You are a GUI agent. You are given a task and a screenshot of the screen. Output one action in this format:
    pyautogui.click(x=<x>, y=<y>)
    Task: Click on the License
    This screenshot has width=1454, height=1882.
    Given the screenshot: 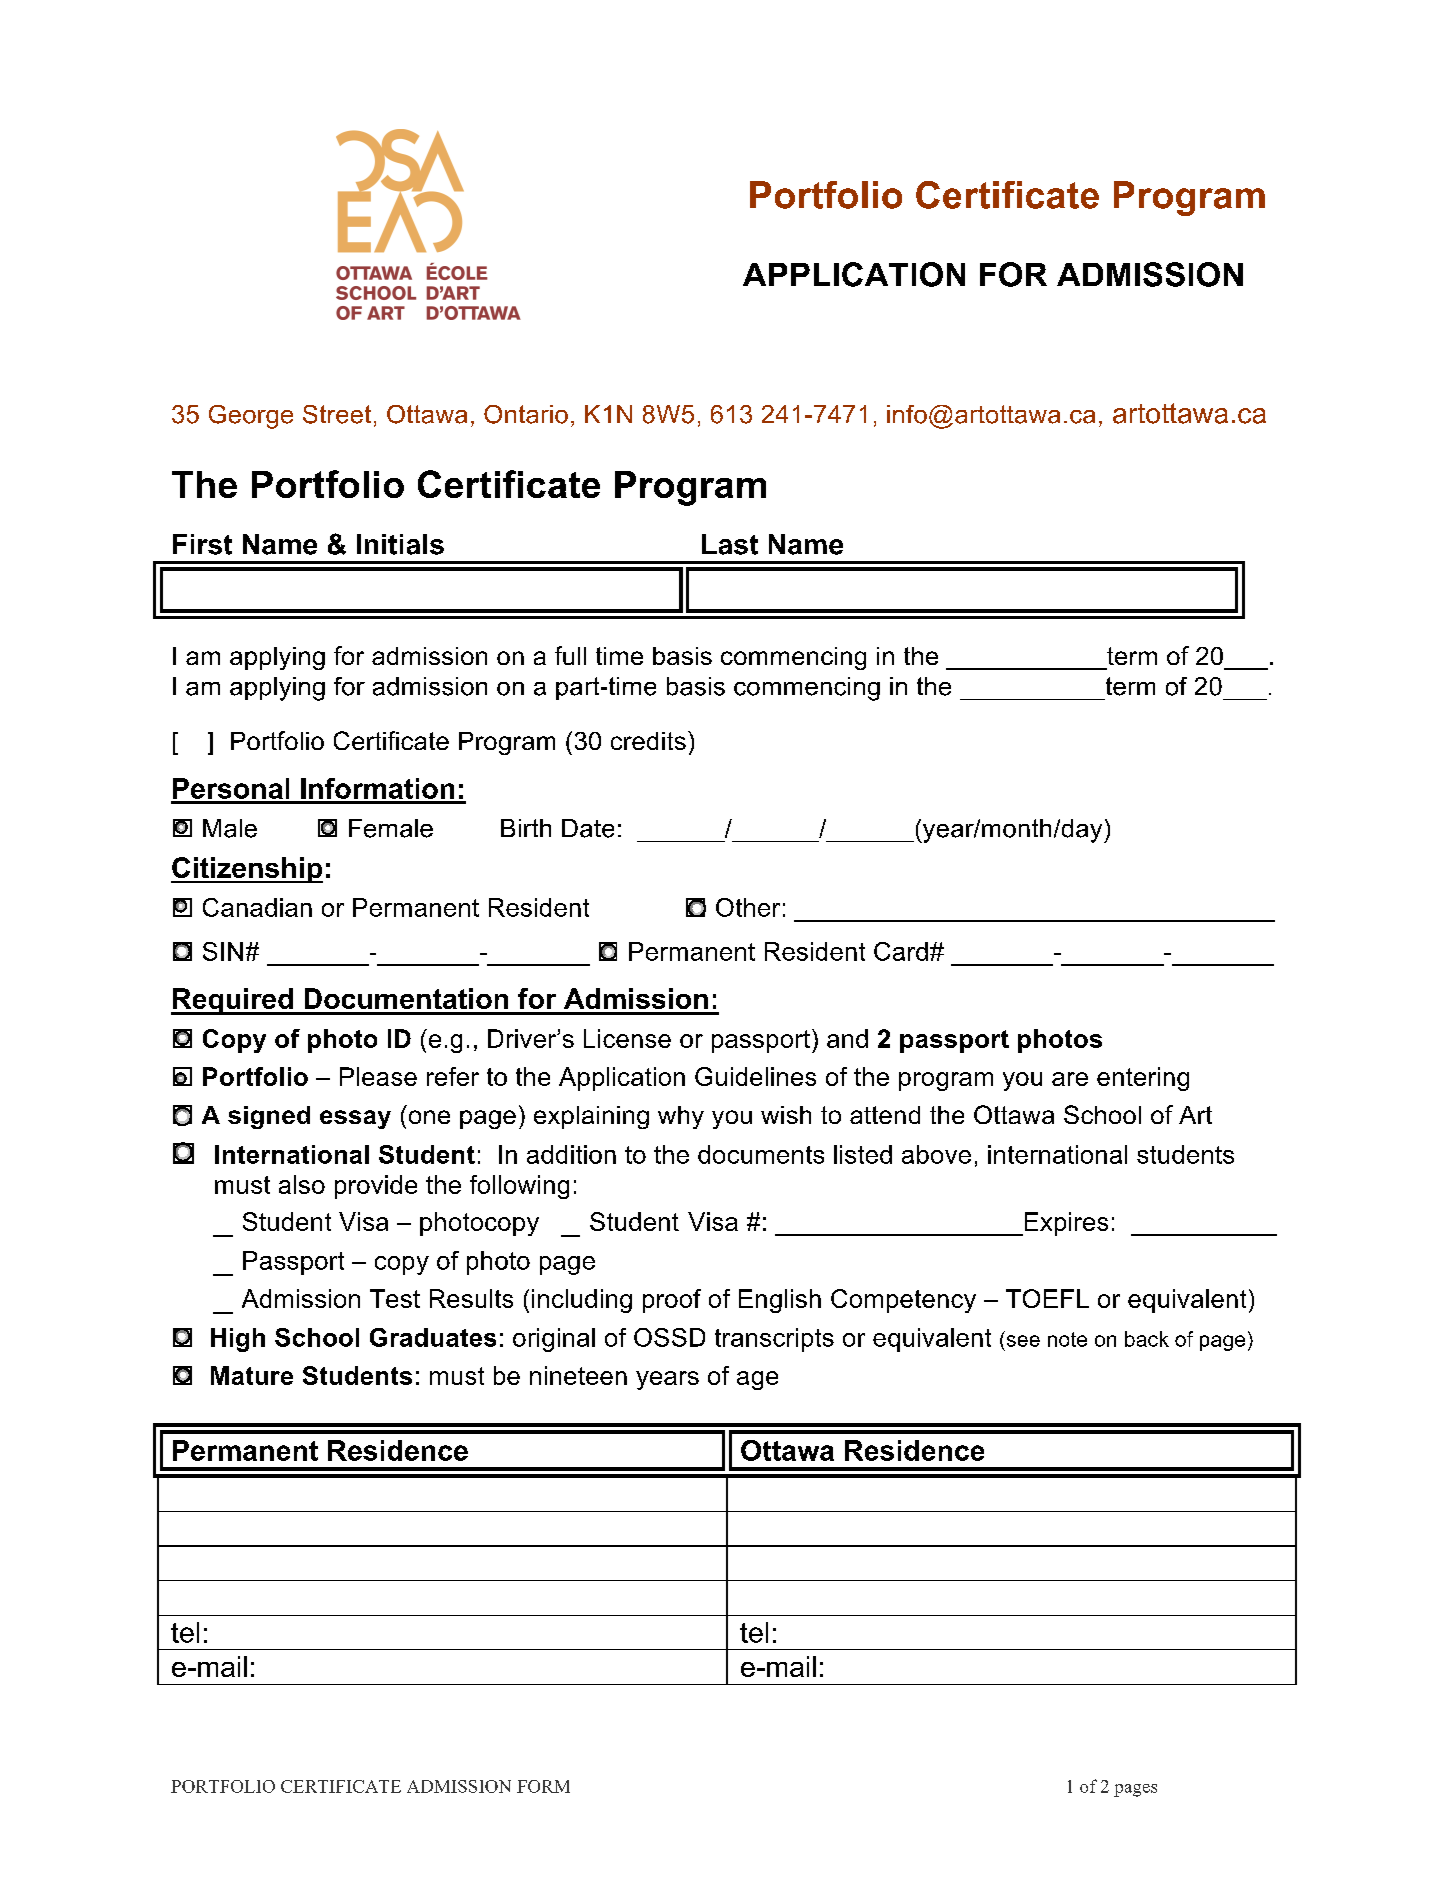 What is the action you would take?
    pyautogui.click(x=627, y=1038)
